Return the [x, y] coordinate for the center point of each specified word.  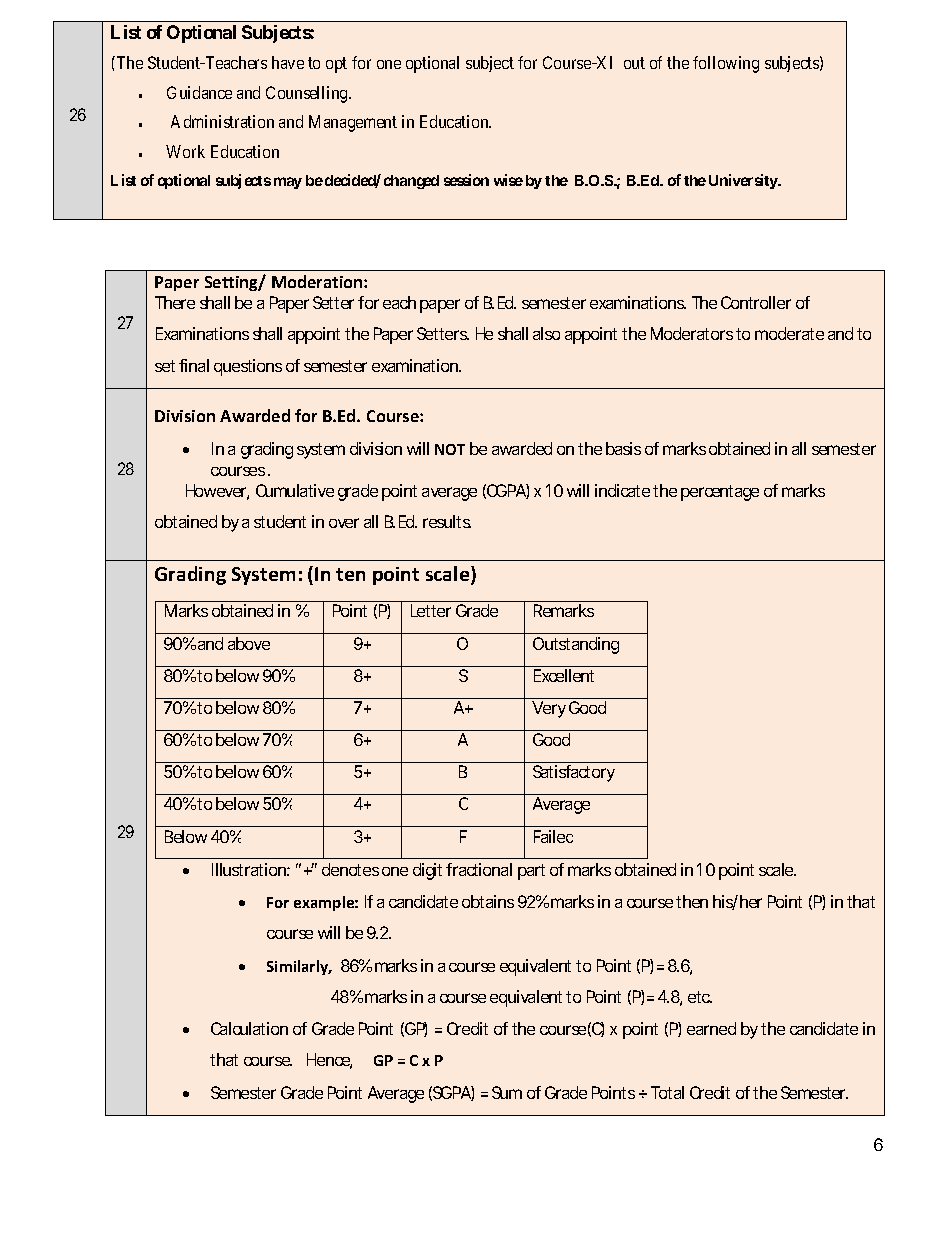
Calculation [249, 1028]
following [726, 64]
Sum [507, 1092]
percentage [720, 493]
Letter [431, 610]
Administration [222, 121]
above [249, 643]
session [466, 180]
